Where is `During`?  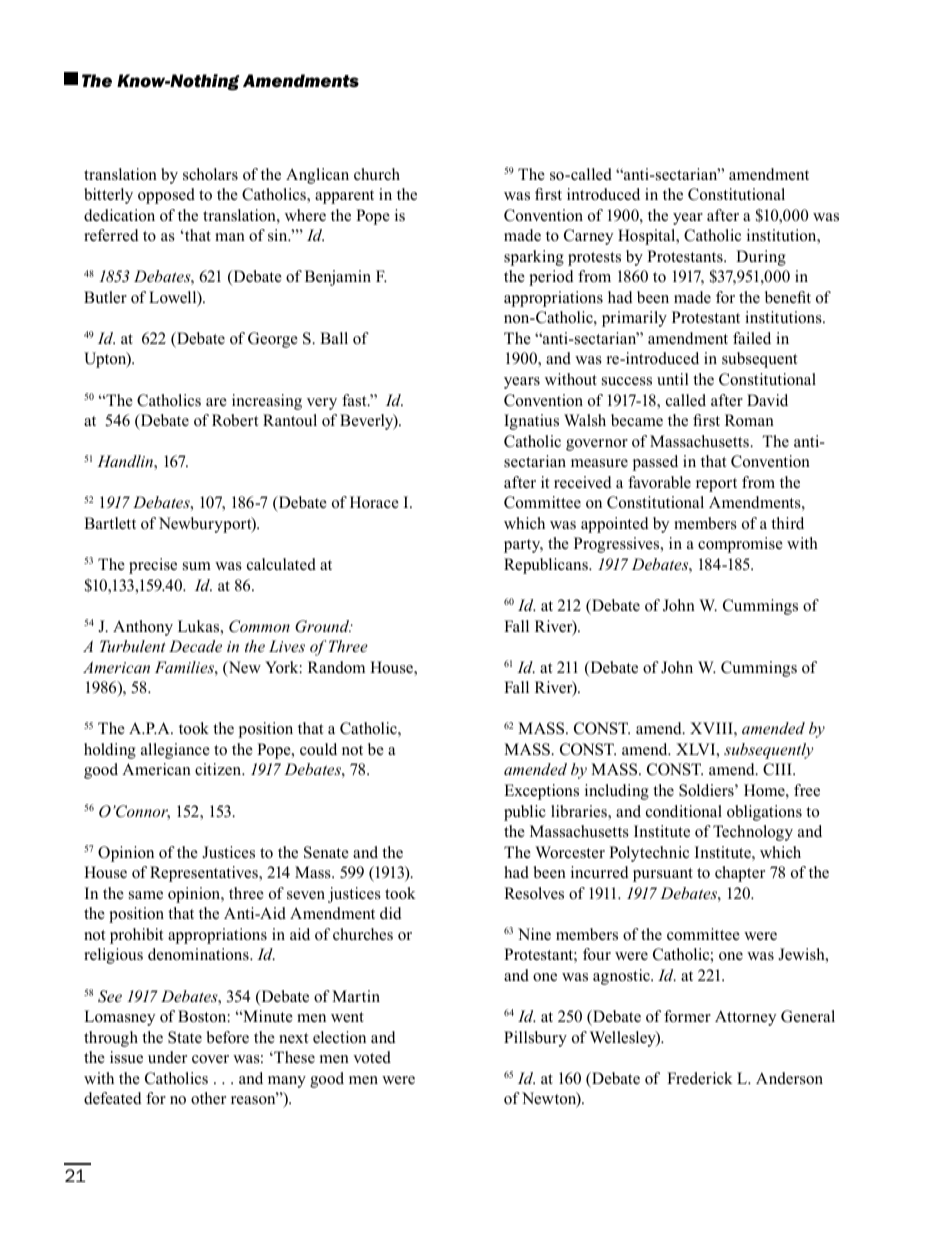 During is located at coordinates (761, 258).
